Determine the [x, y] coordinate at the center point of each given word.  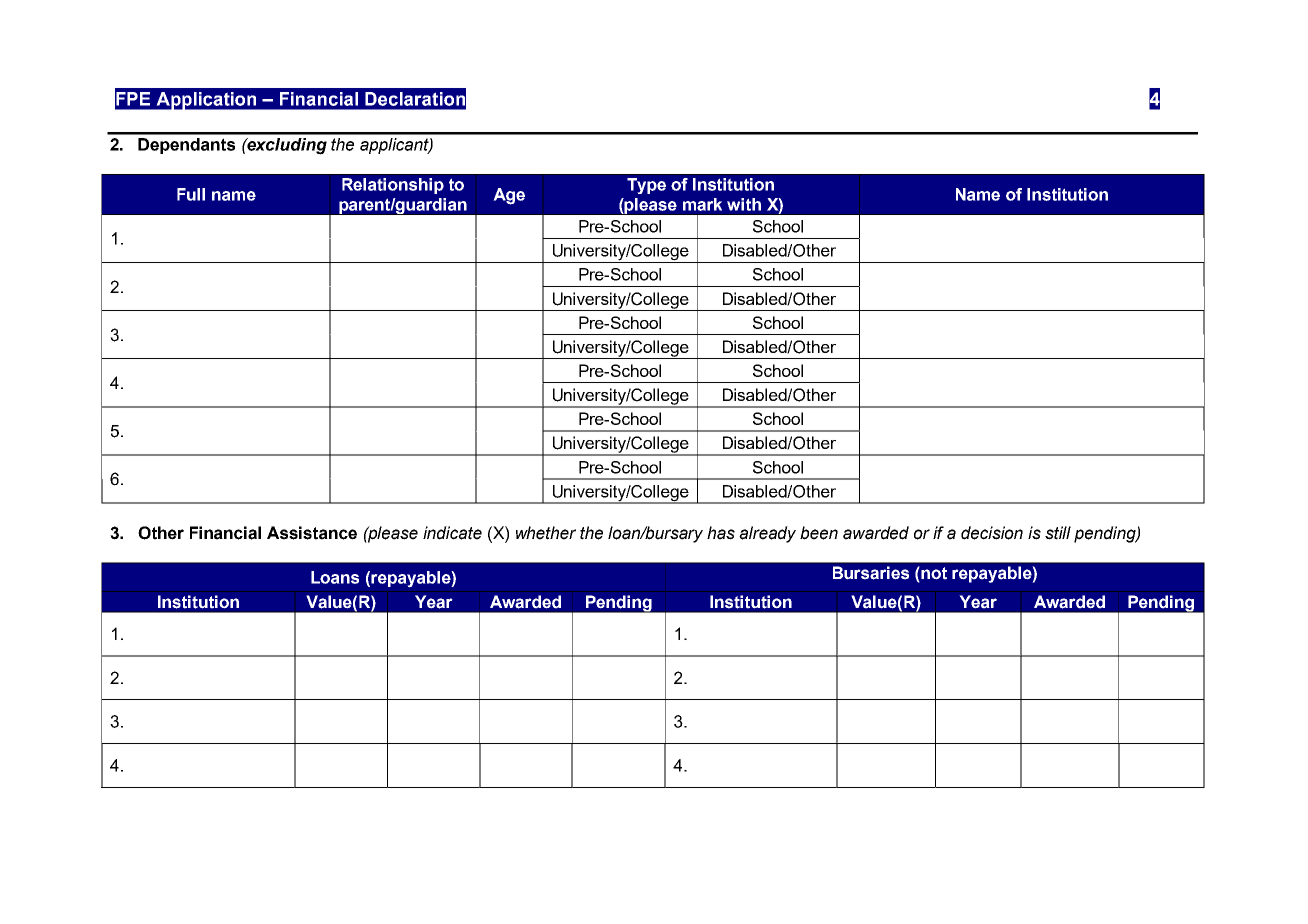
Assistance [312, 533]
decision [992, 533]
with [744, 204]
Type [646, 186]
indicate [452, 533]
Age [509, 196]
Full [191, 194]
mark [702, 204]
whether [546, 533]
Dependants [186, 146]
